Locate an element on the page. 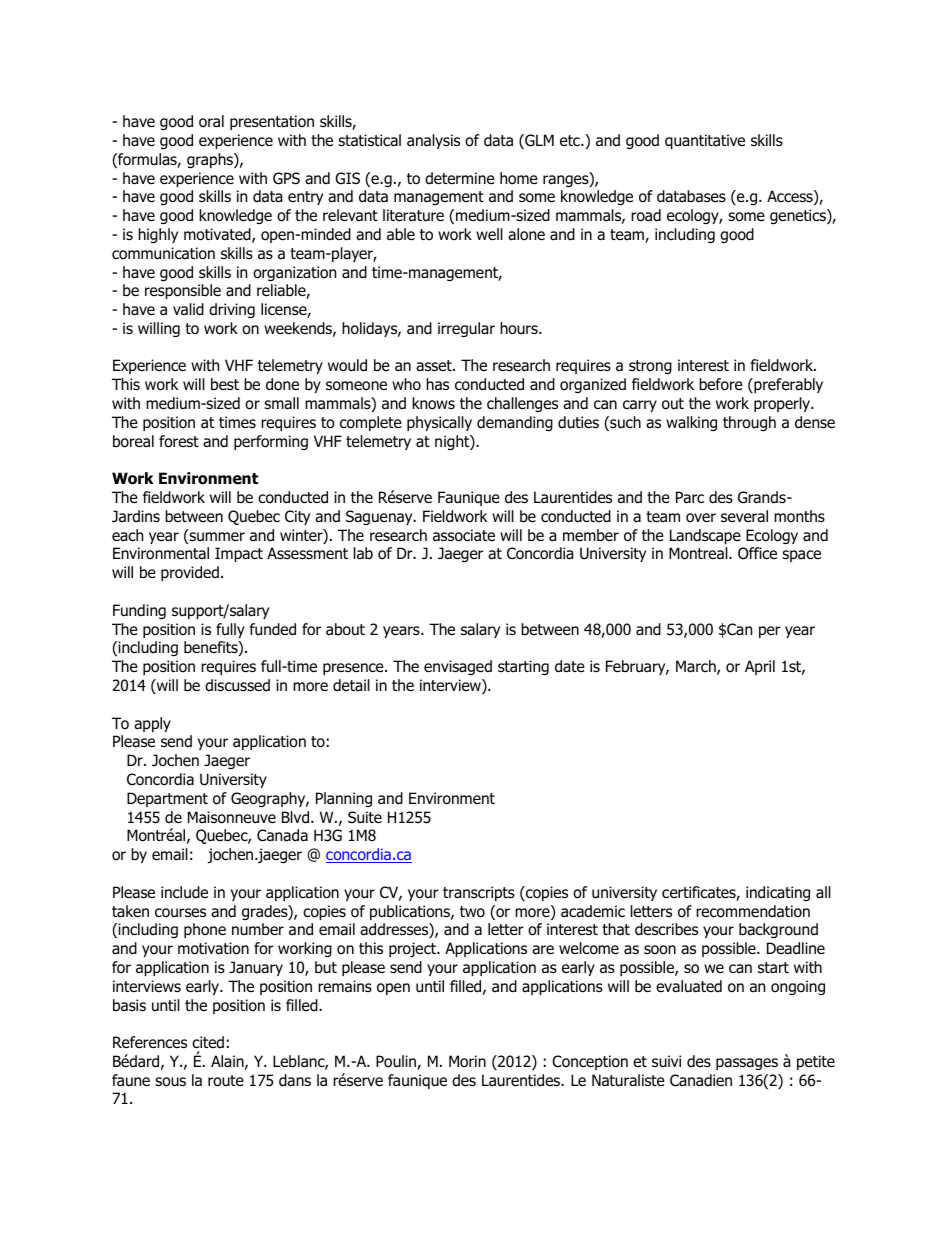 This document has width=952, height=1233. Department is located at coordinates (167, 799).
